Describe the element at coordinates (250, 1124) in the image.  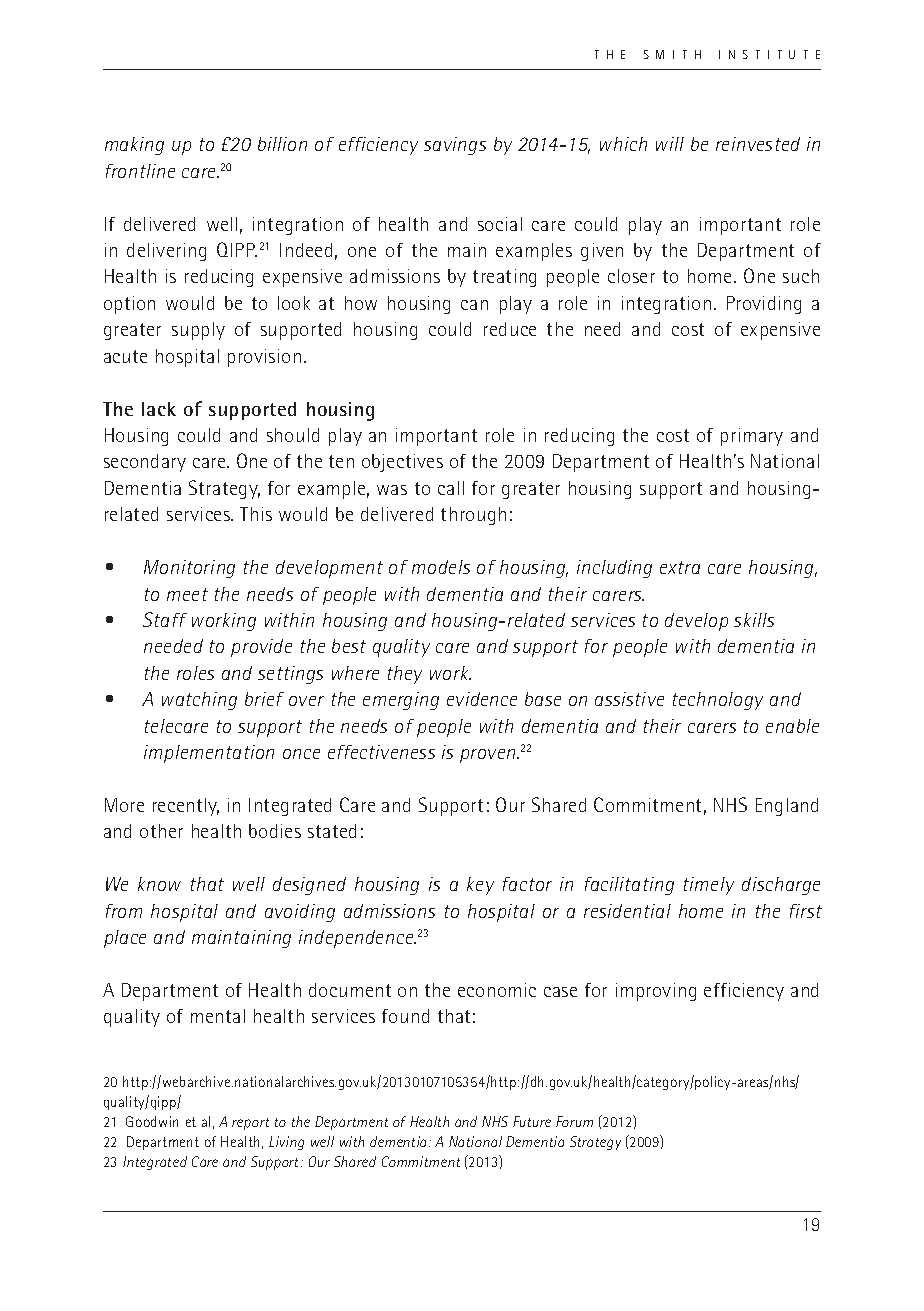
I see `report` at that location.
